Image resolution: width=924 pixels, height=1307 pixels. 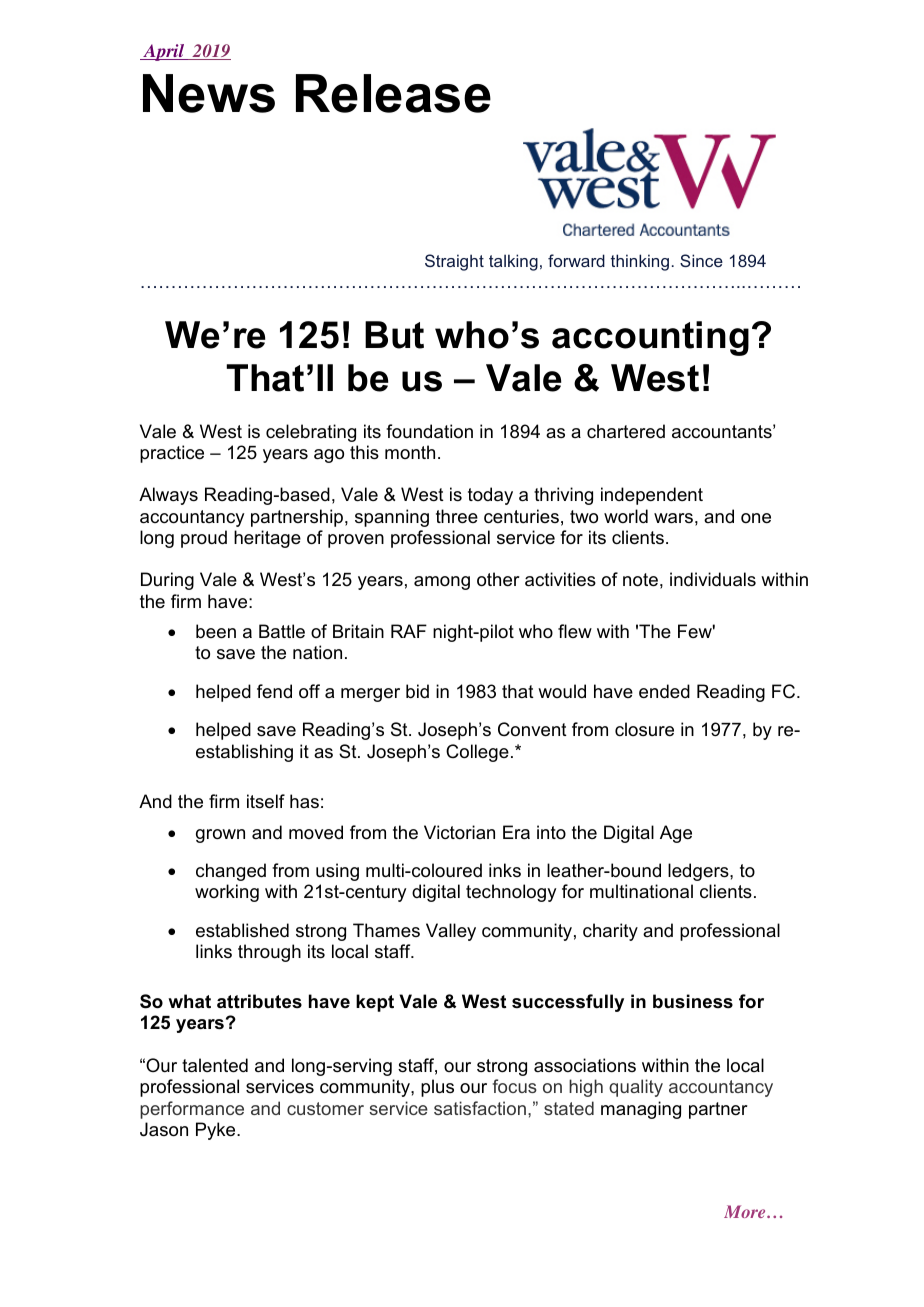 What do you see at coordinates (227, 893) in the document?
I see `working` at bounding box center [227, 893].
